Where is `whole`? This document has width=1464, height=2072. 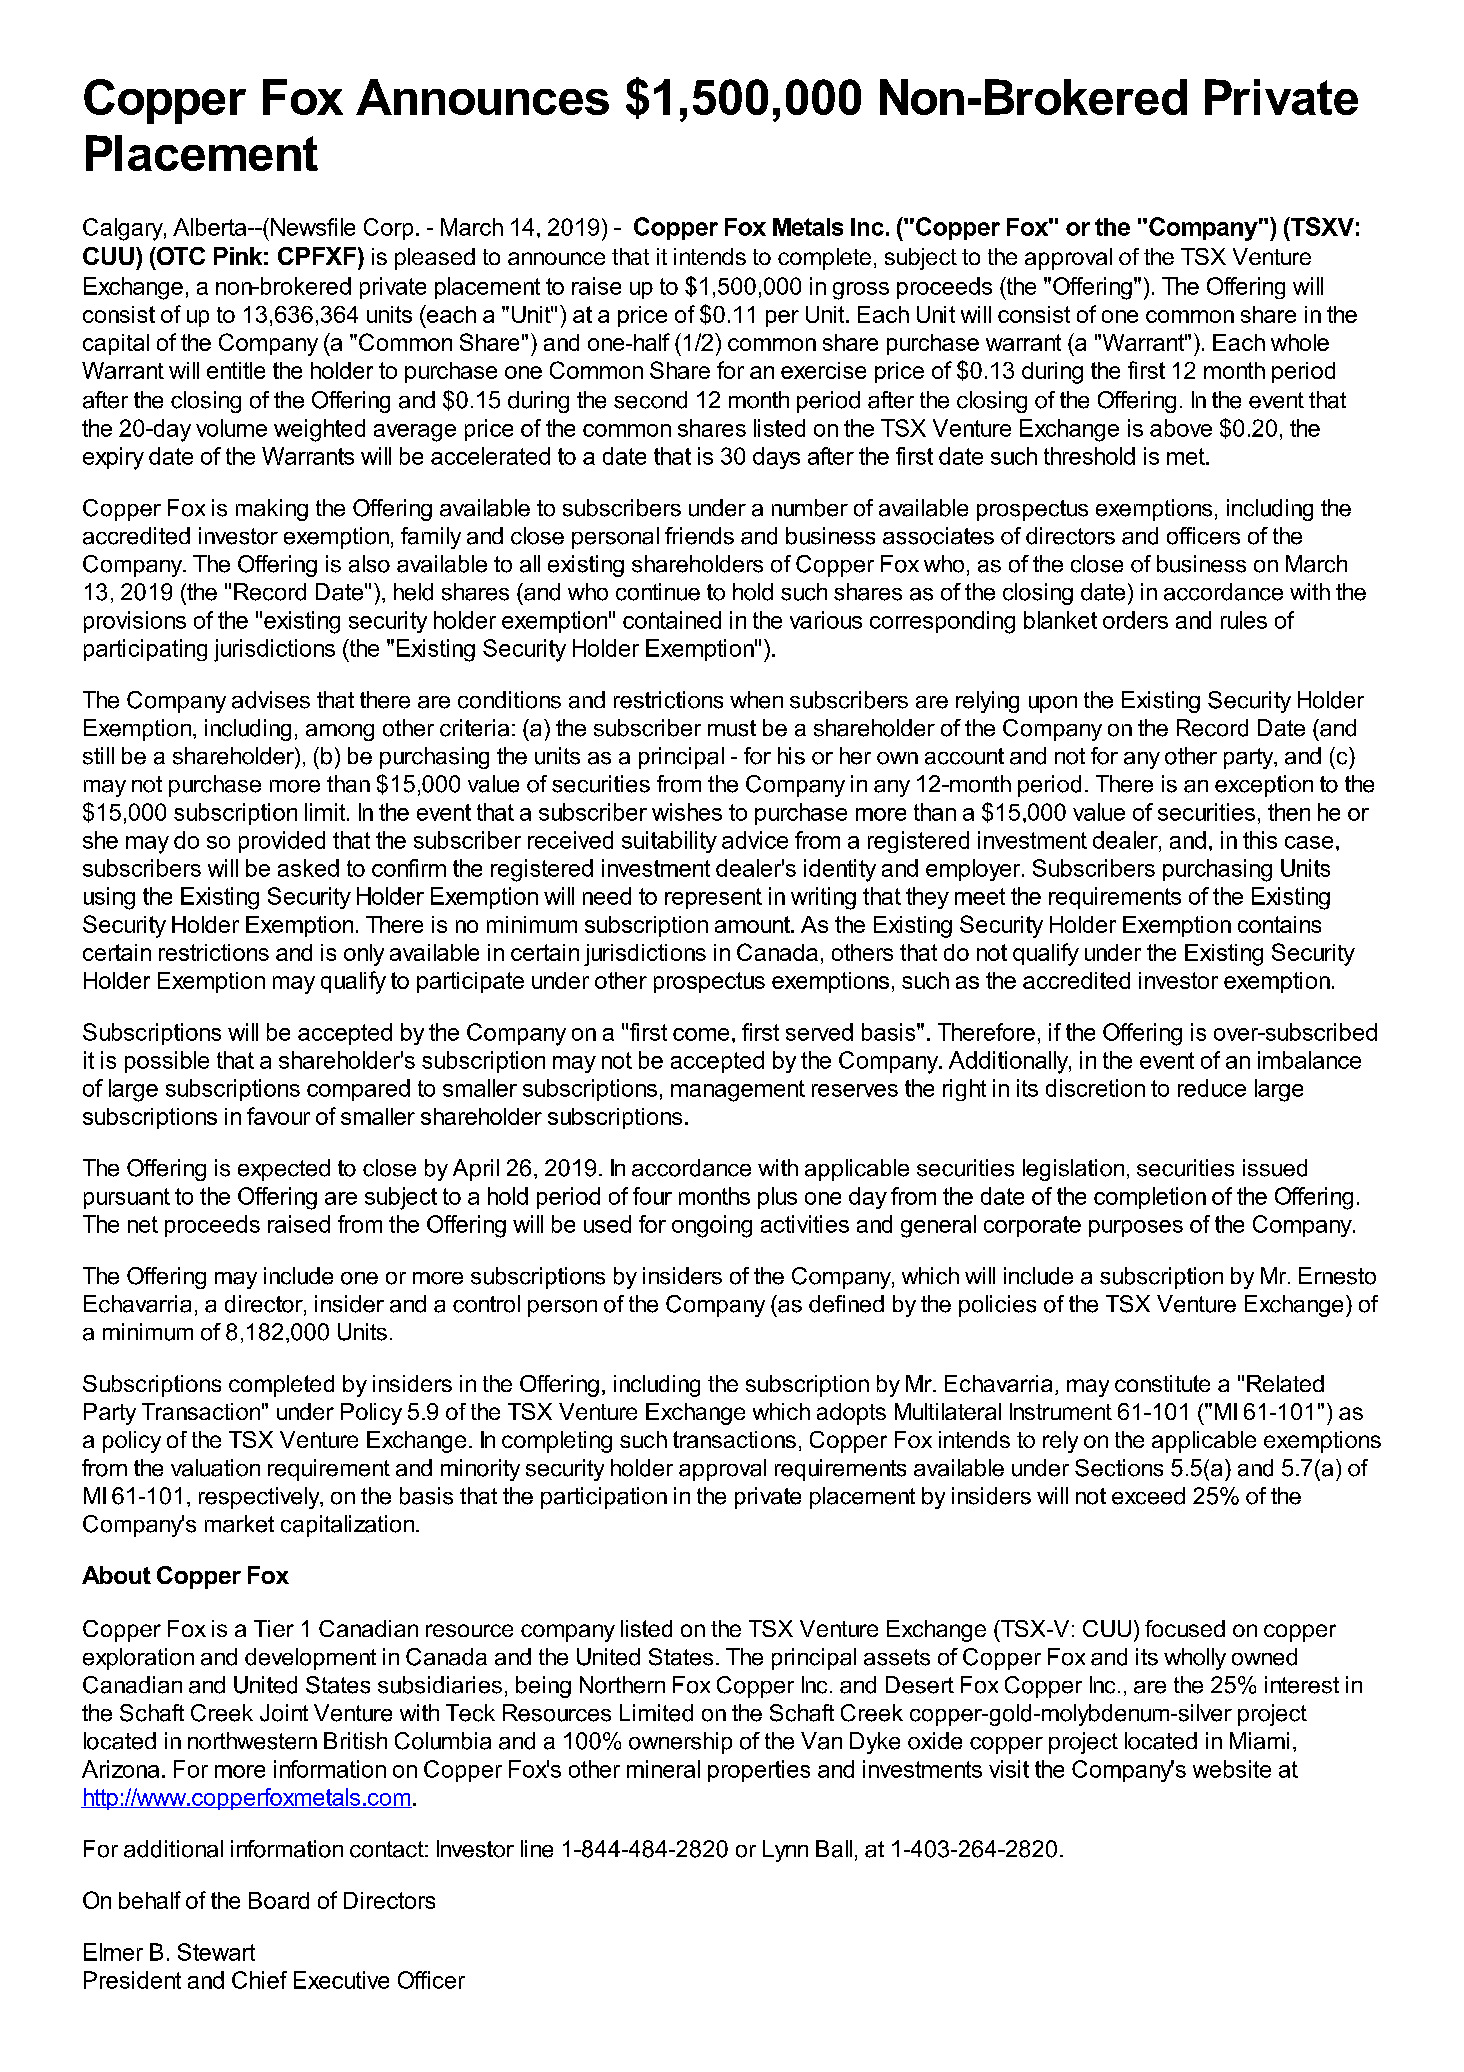
whole is located at coordinates (1300, 342).
